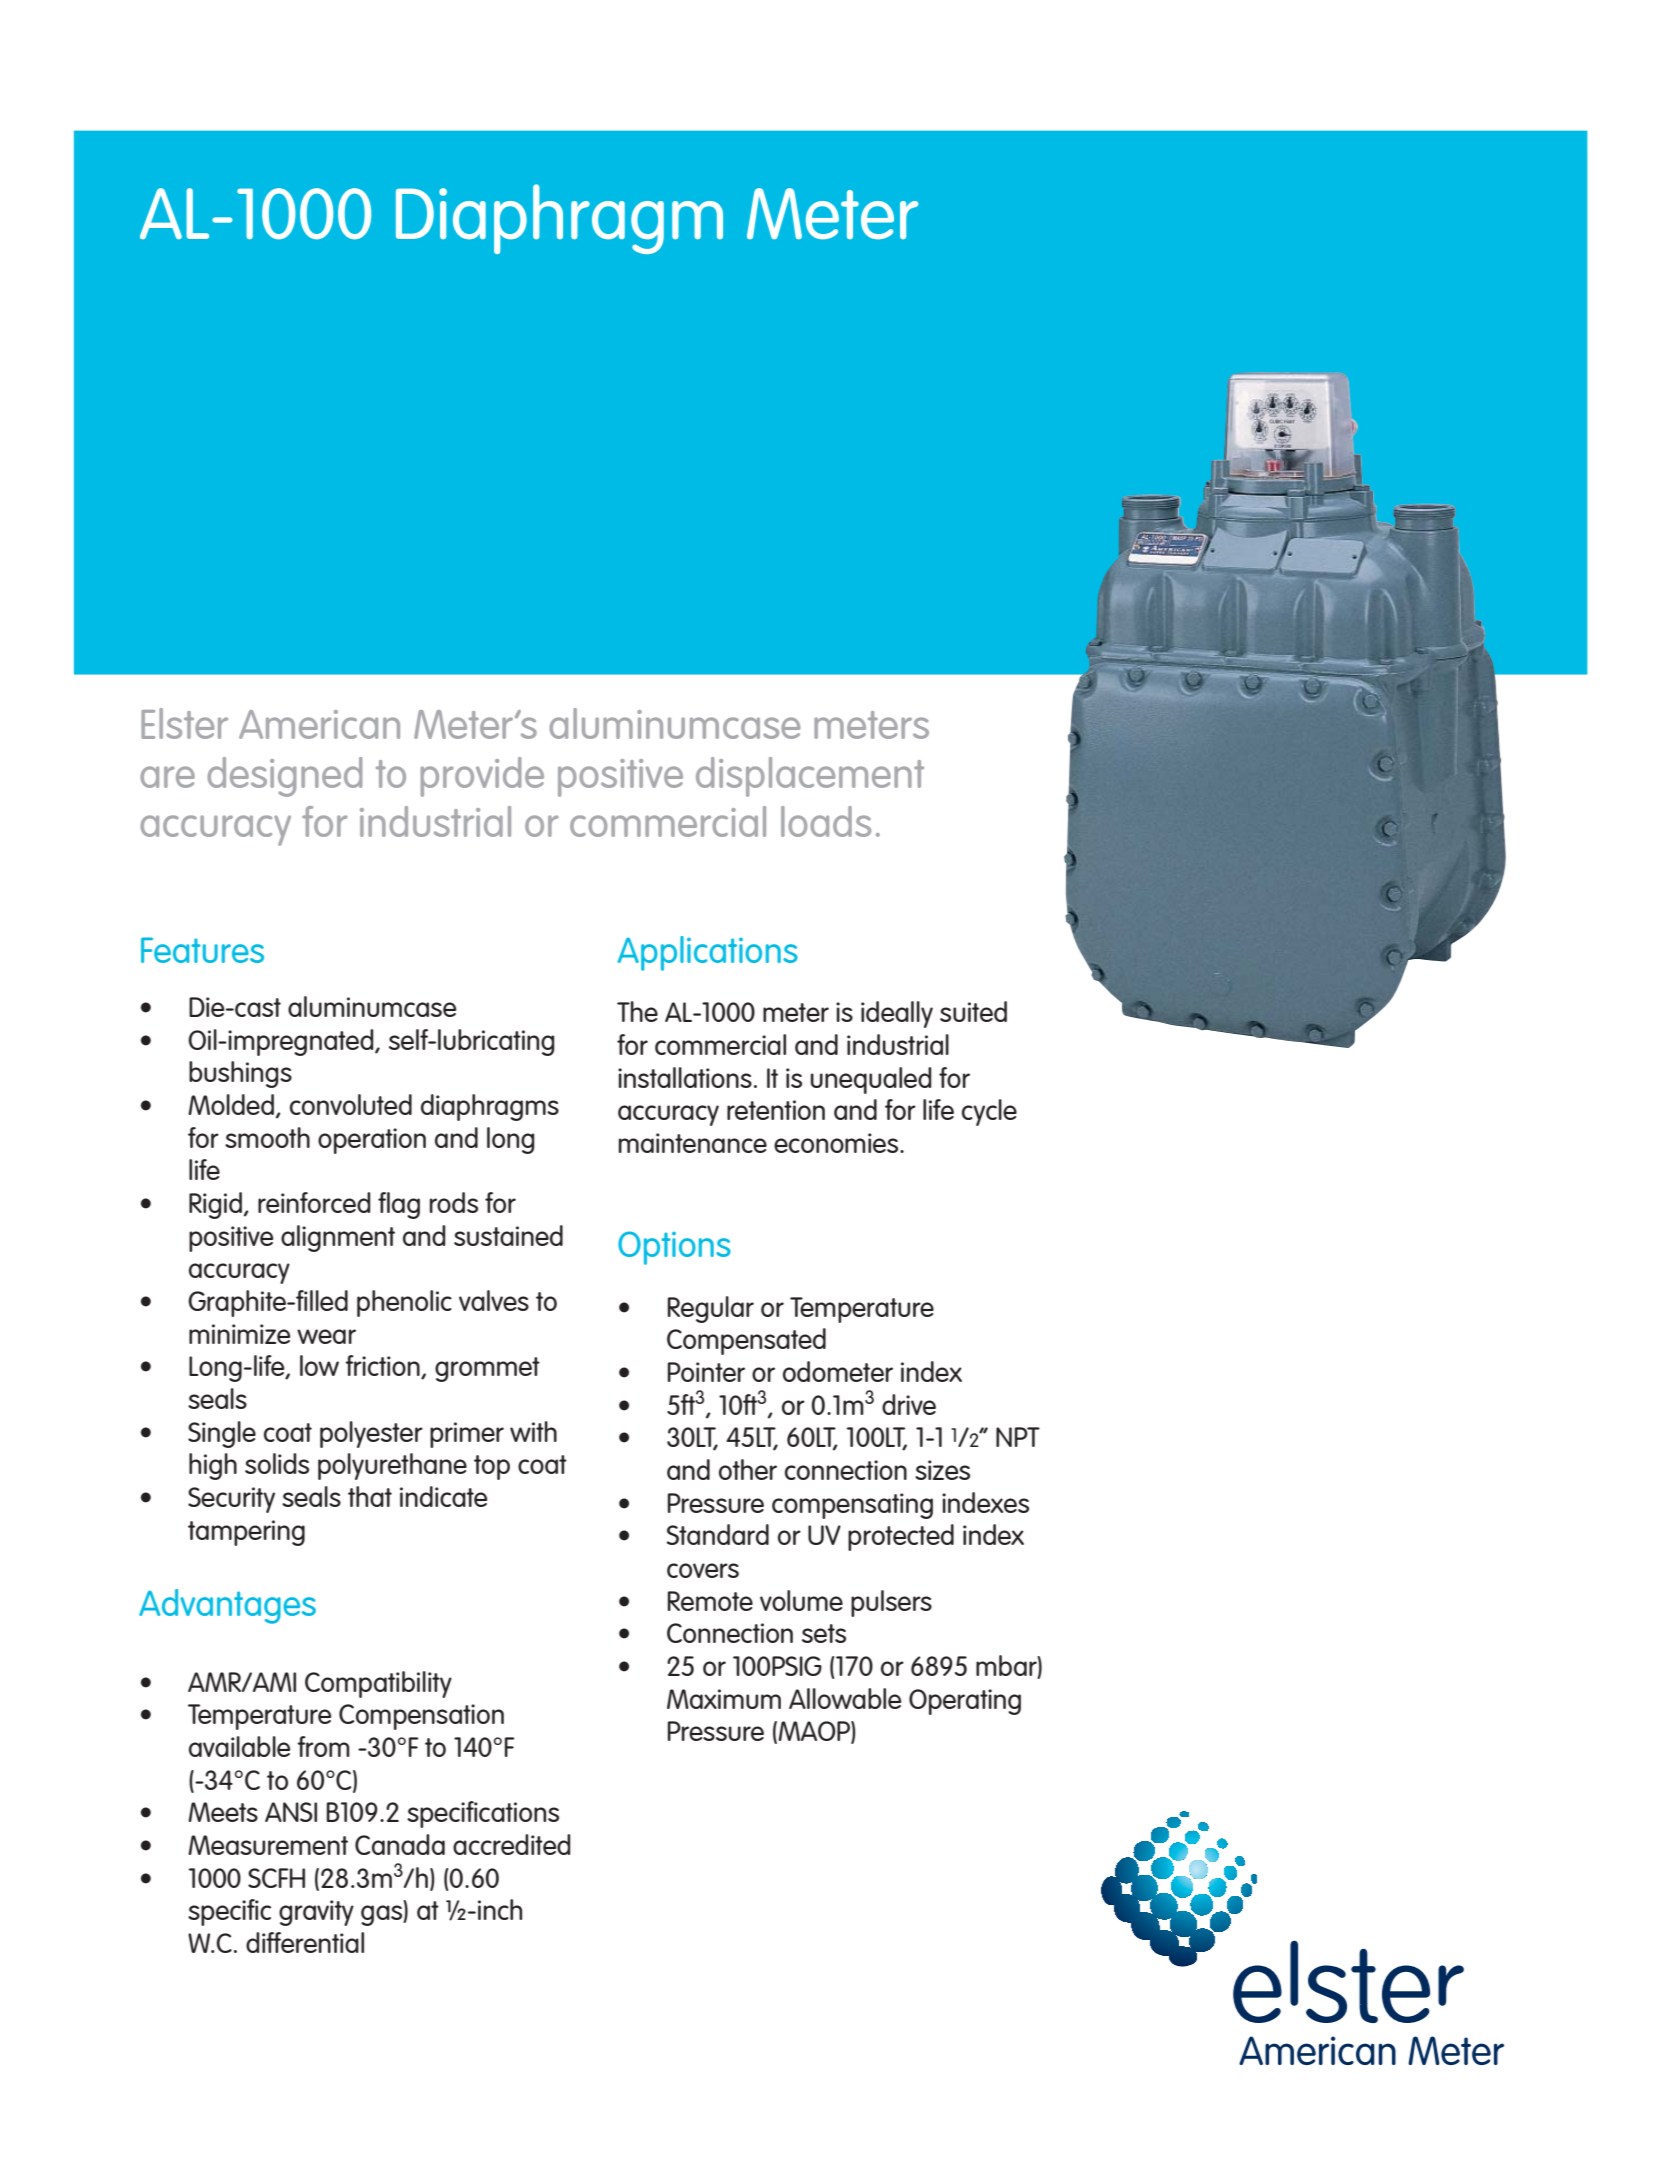 This screenshot has height=2157, width=1666. I want to click on designed, so click(284, 777).
